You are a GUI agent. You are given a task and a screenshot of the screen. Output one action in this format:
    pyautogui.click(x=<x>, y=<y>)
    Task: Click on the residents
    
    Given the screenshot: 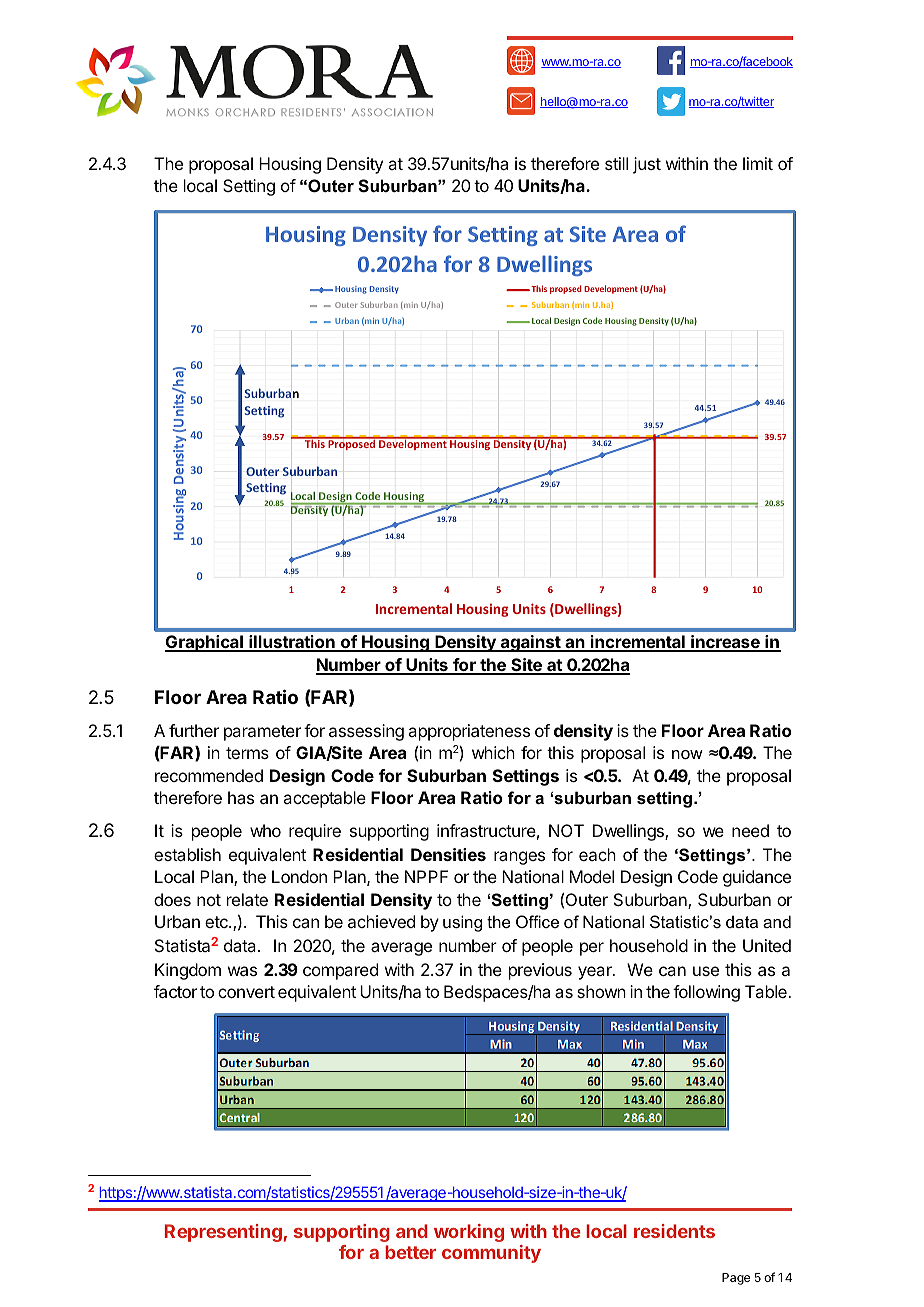 What is the action you would take?
    pyautogui.click(x=674, y=1231)
